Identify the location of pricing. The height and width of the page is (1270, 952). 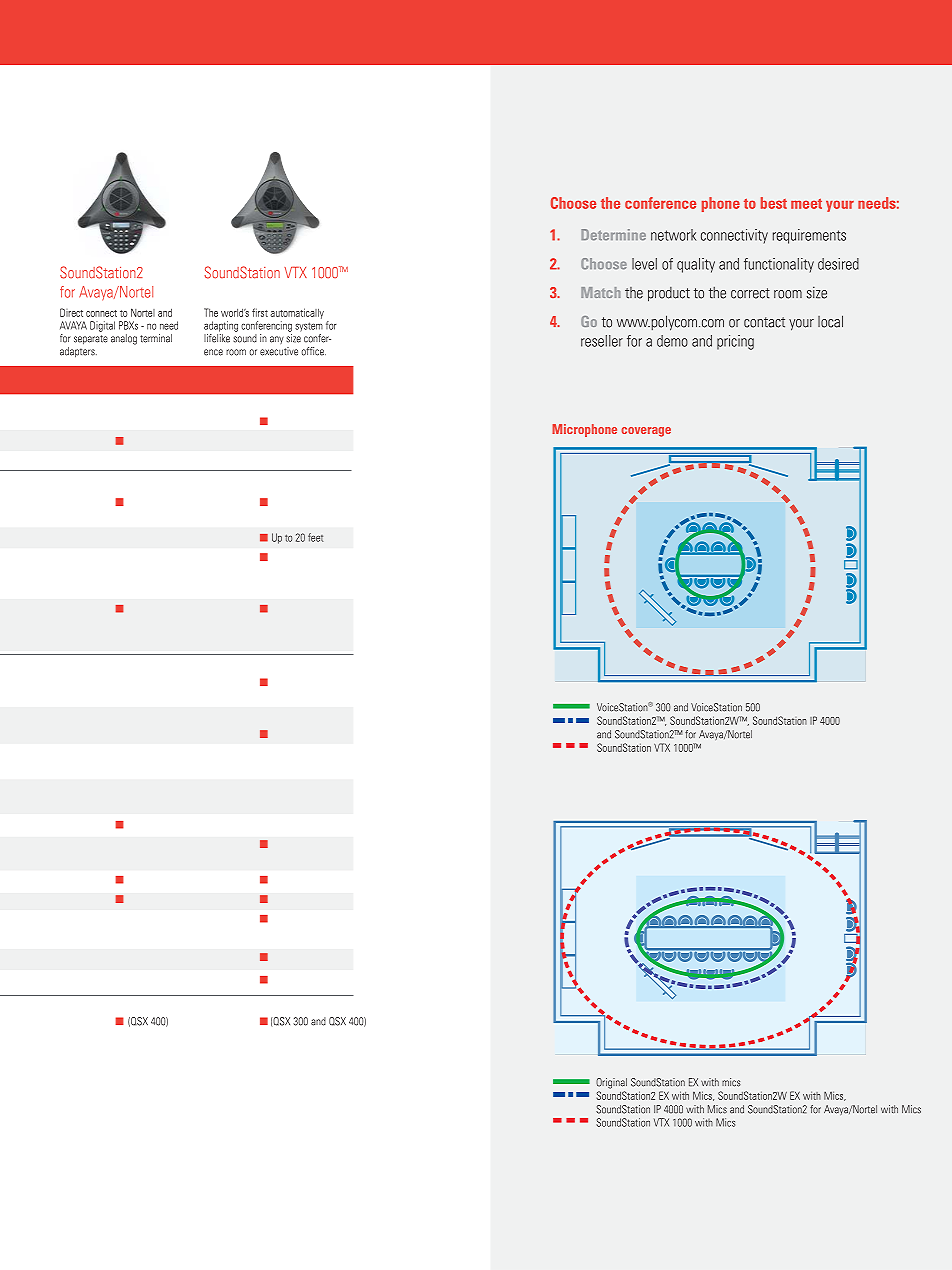
(735, 342).
